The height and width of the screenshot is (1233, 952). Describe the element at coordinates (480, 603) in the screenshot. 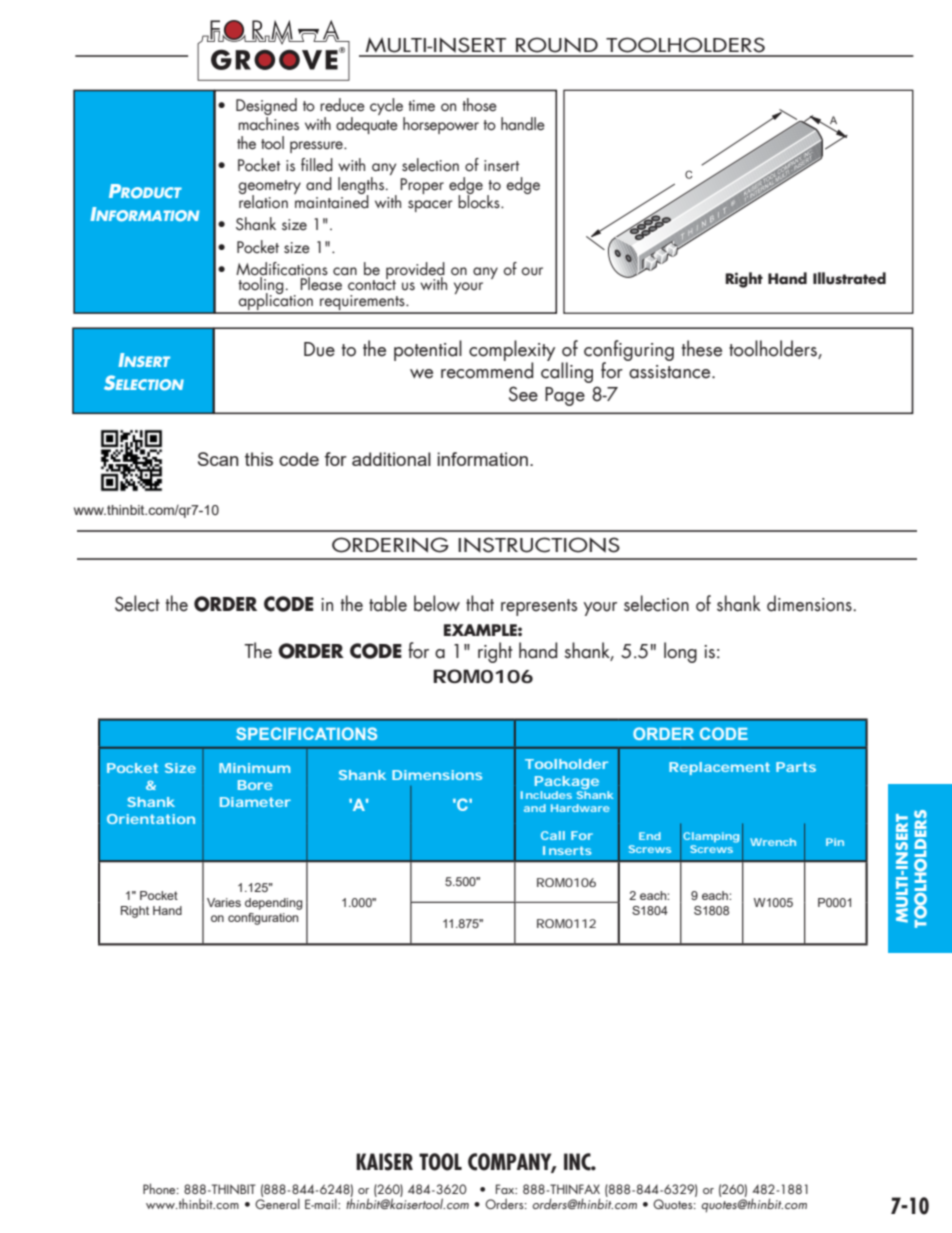

I see `that` at that location.
